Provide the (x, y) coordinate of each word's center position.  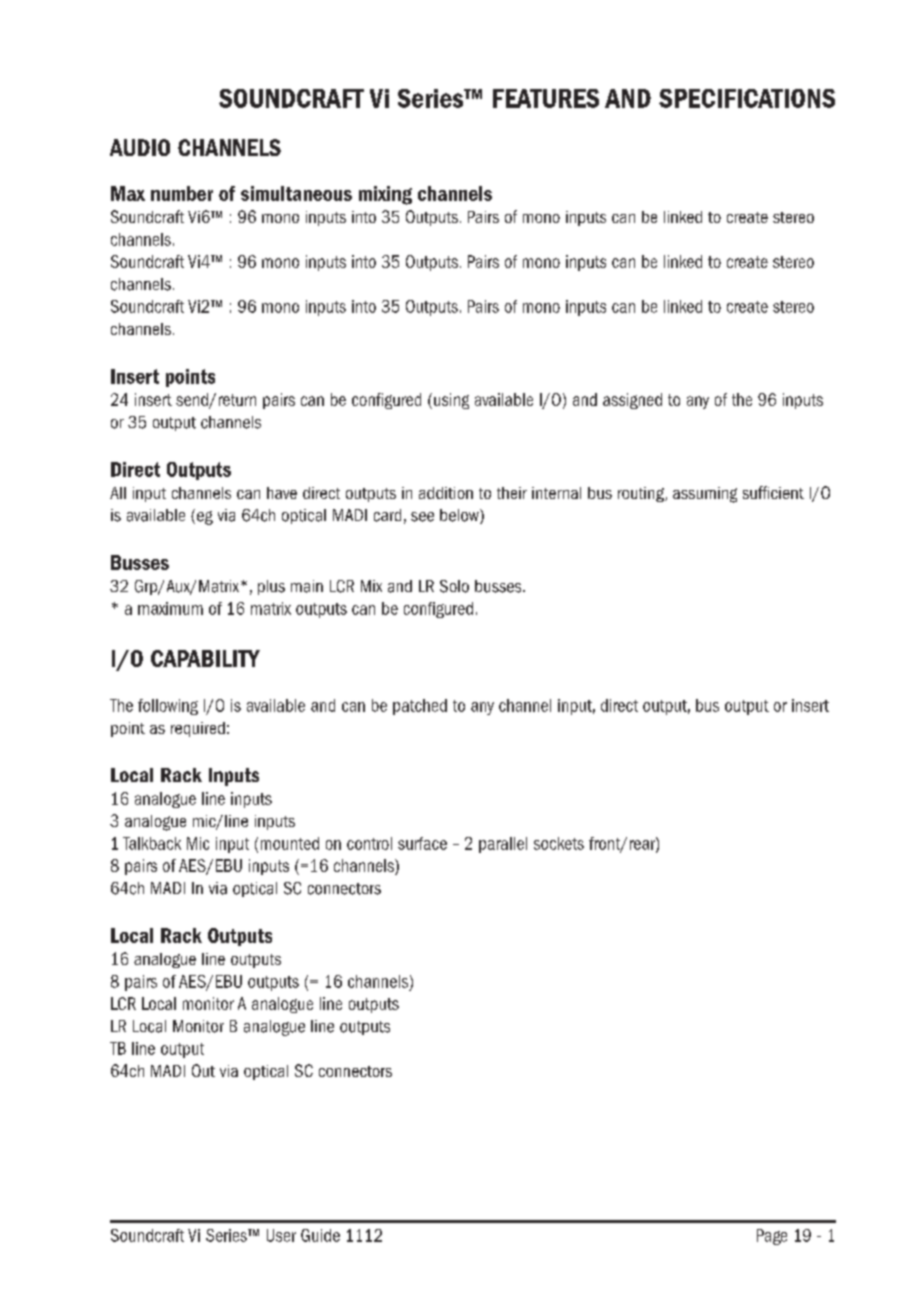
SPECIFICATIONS (747, 98)
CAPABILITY (205, 658)
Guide (320, 1235)
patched (420, 707)
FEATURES (546, 98)
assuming (705, 495)
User (281, 1235)
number (182, 193)
